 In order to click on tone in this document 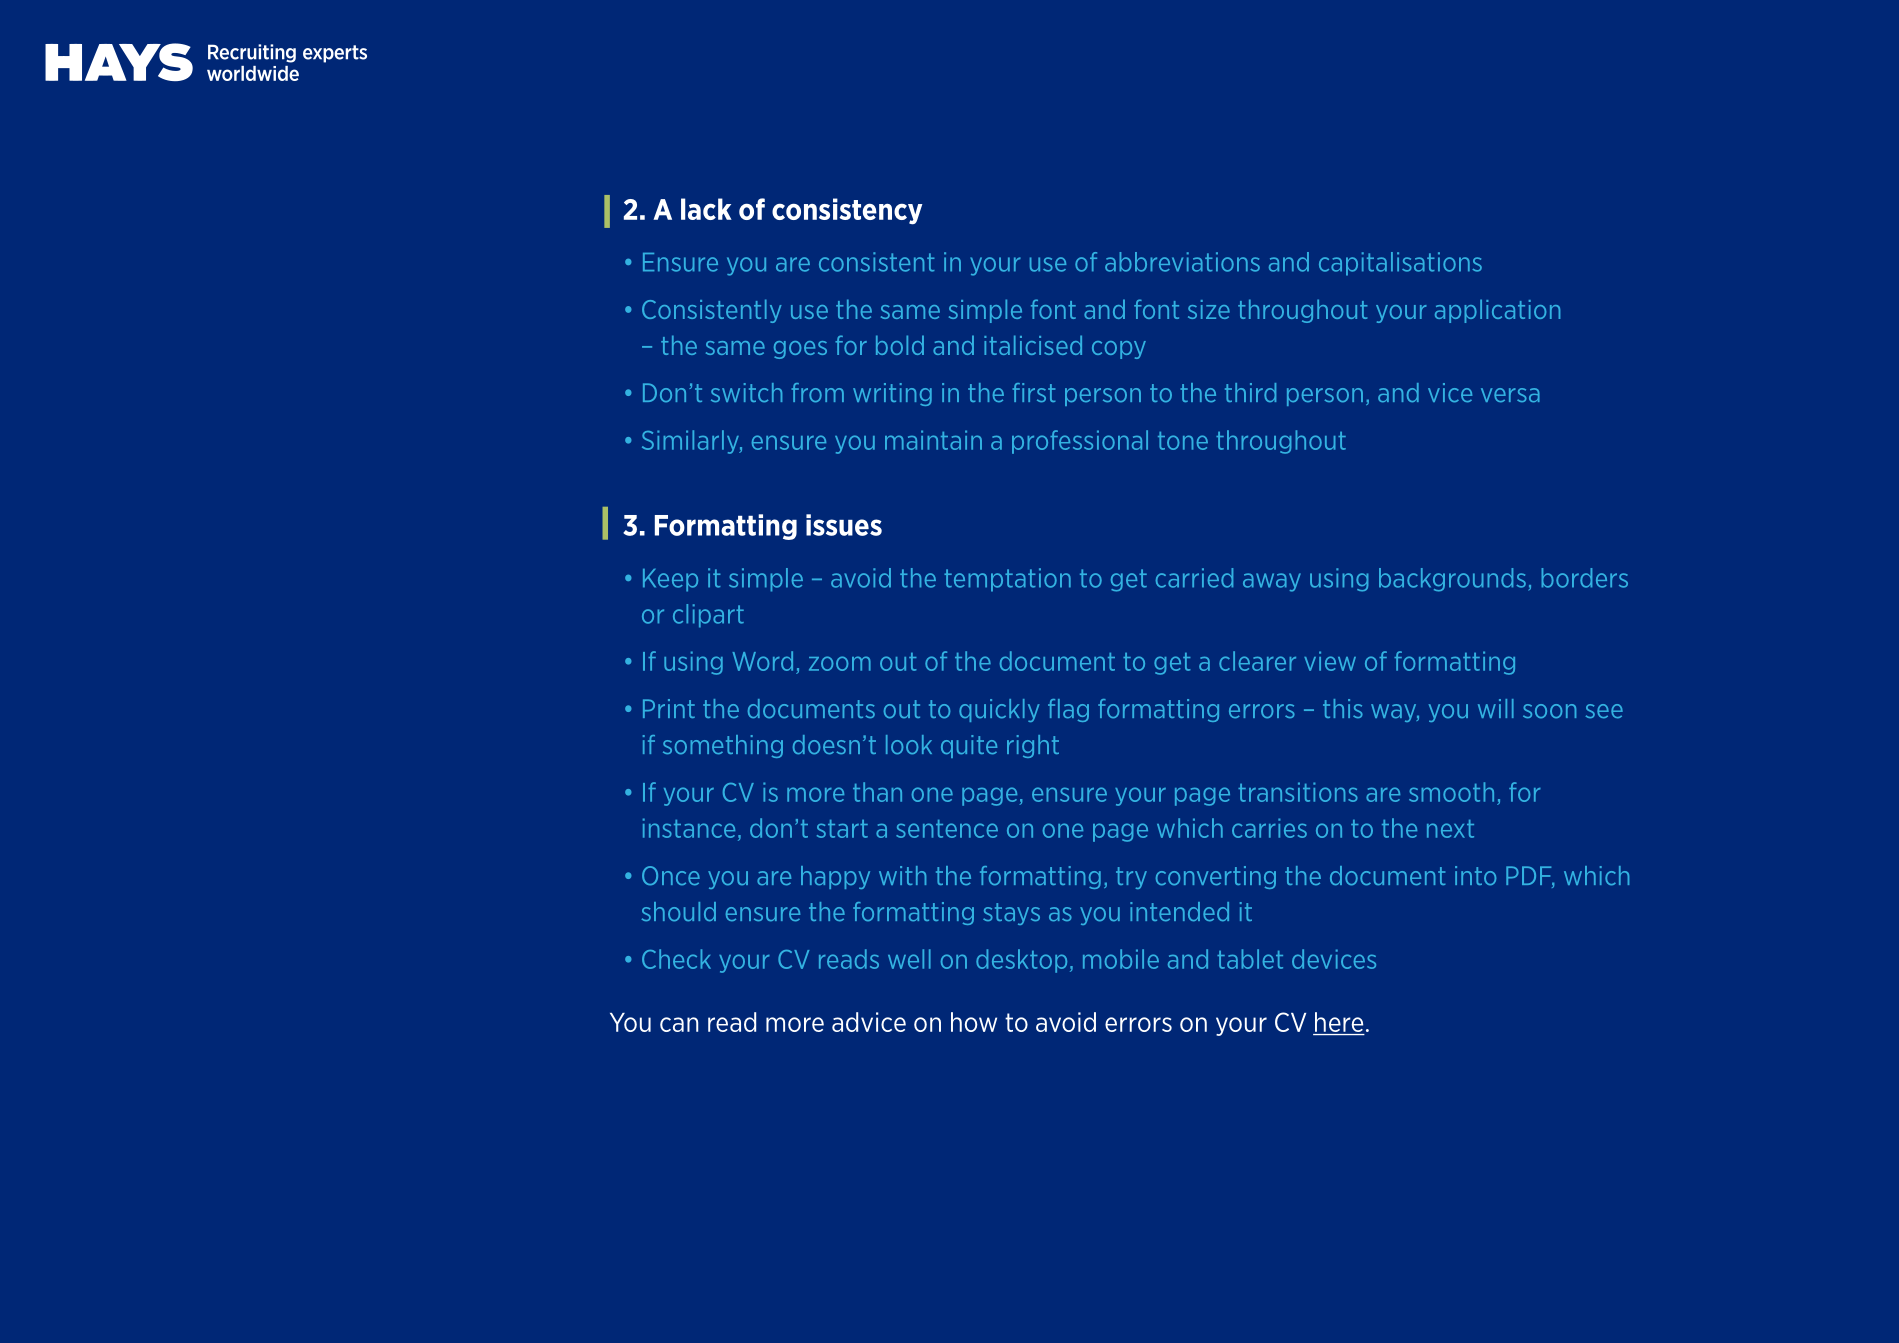, I will do `click(1183, 441)`.
